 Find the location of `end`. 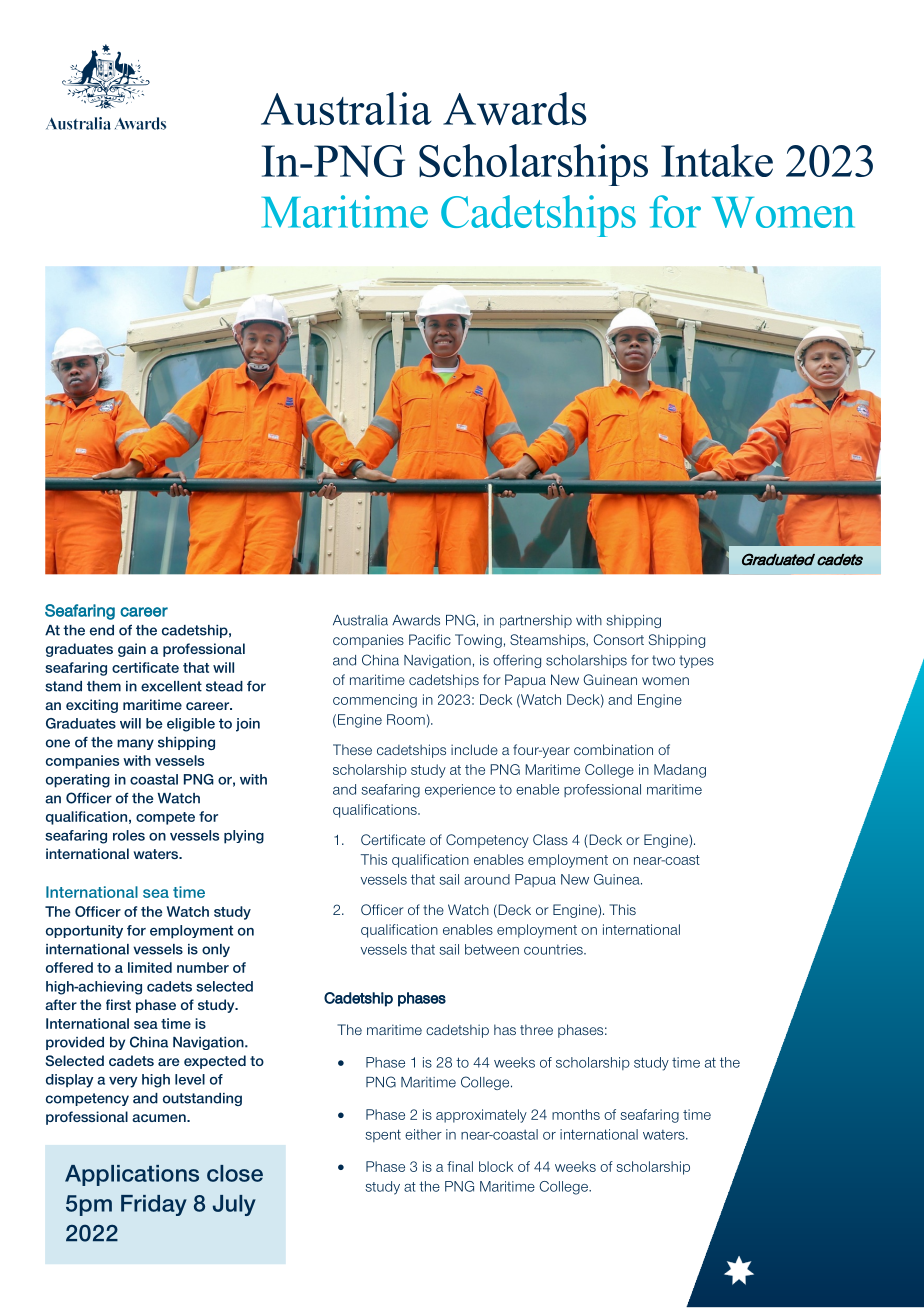

end is located at coordinates (102, 630).
